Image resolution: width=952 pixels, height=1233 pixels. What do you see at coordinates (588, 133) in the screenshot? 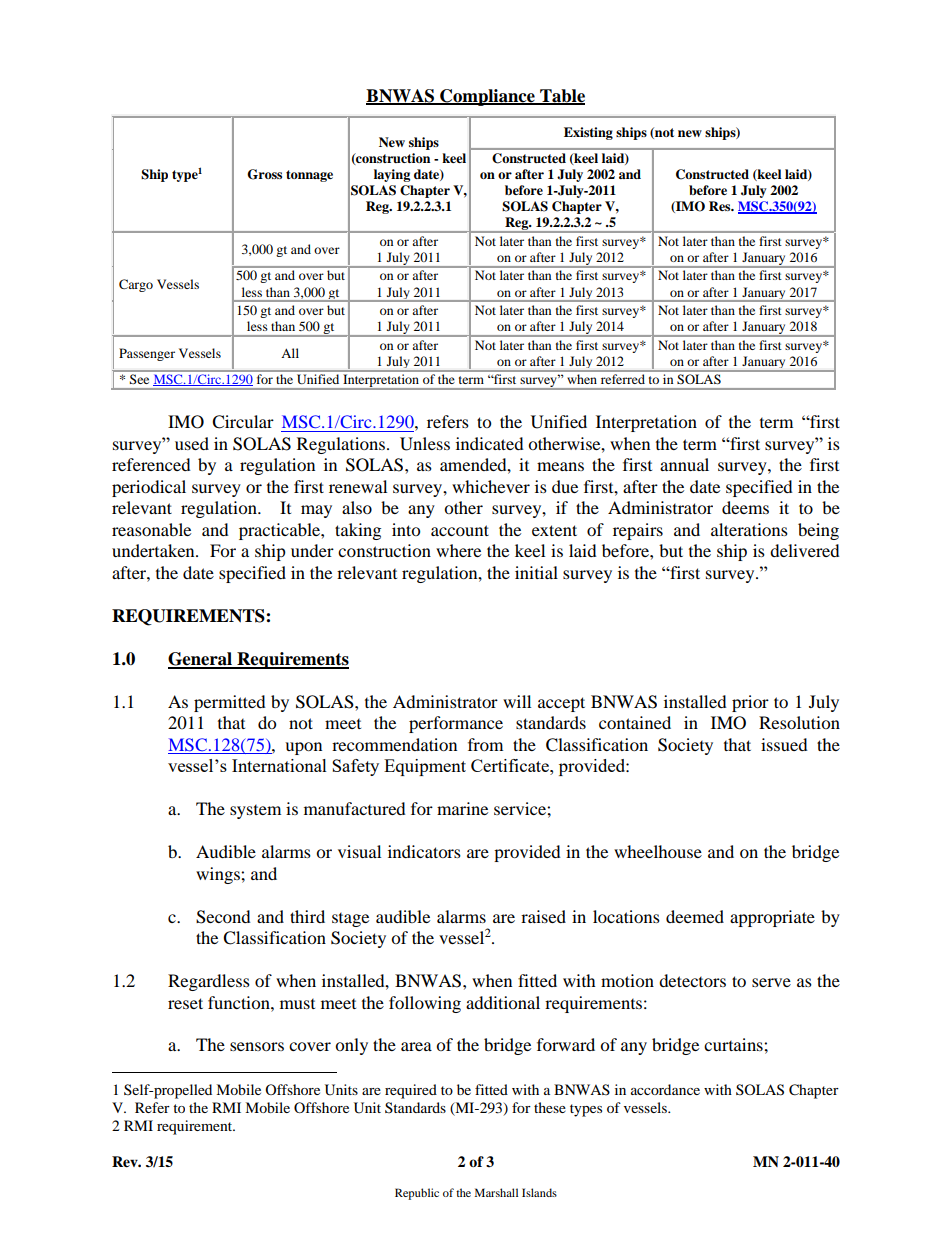
I see `Existing` at bounding box center [588, 133].
